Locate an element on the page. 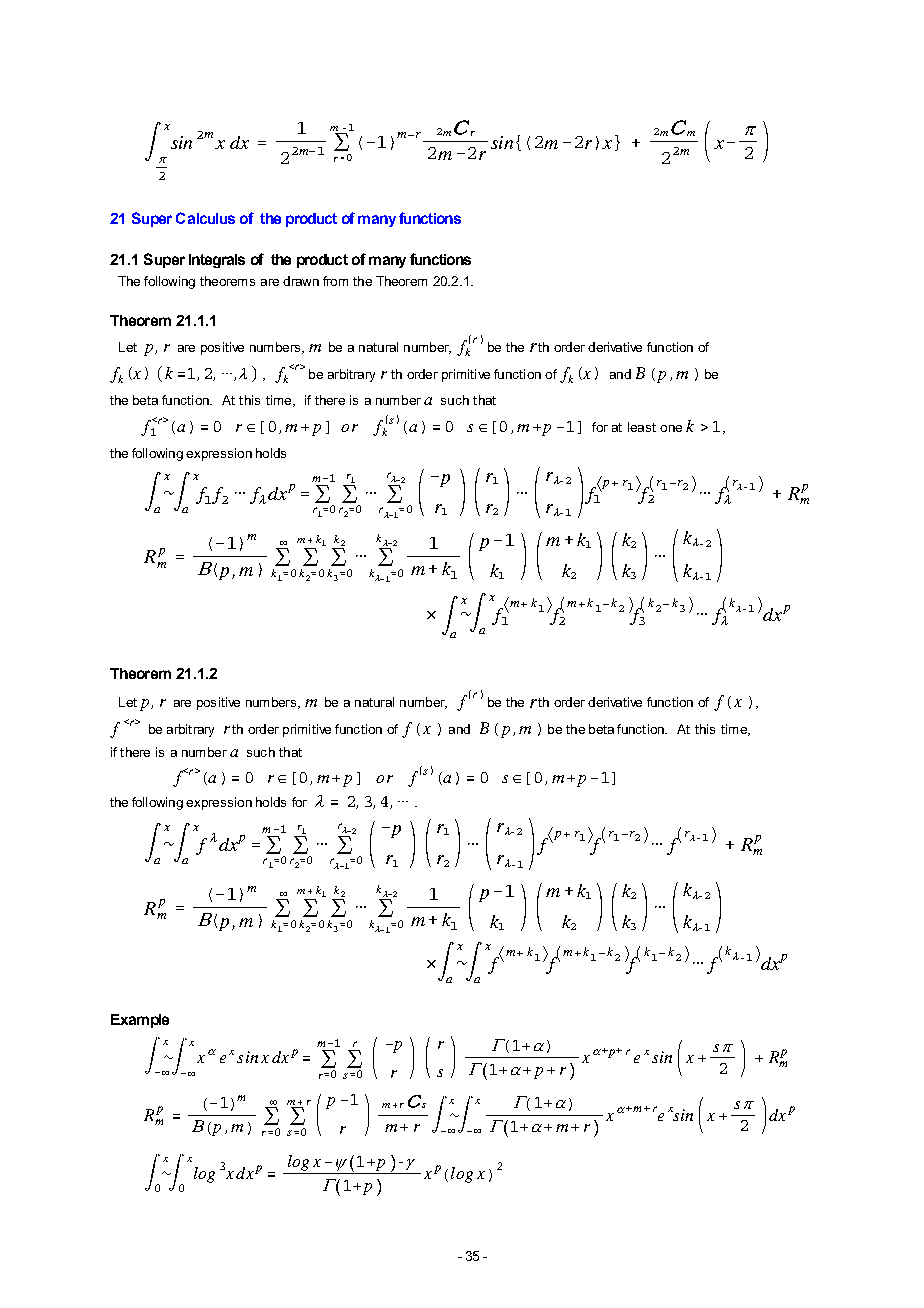 This page has width=924, height=1308. Integrals is located at coordinates (217, 261).
